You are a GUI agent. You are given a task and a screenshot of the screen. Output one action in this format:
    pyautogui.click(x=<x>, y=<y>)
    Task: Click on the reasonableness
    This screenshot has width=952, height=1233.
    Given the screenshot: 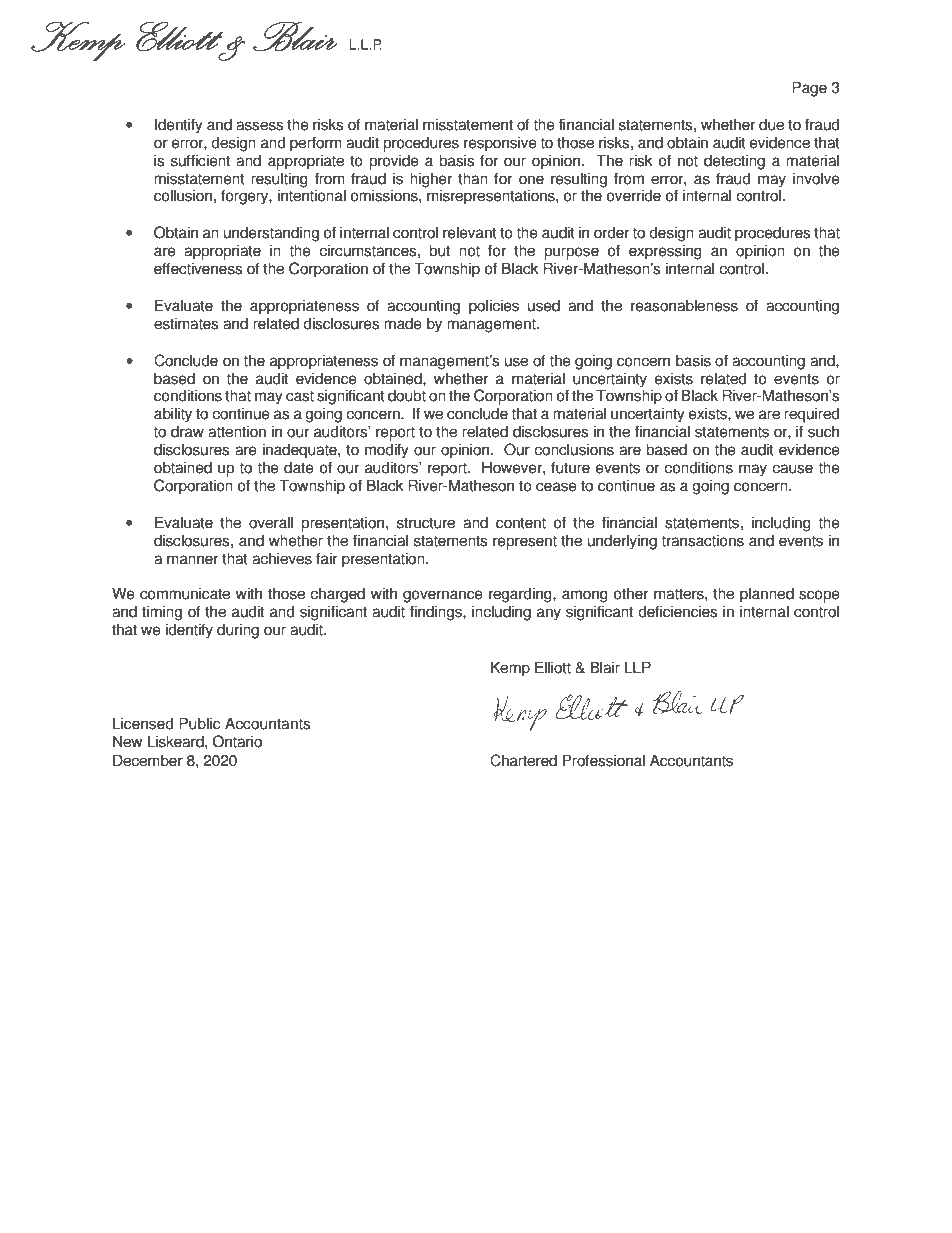 What is the action you would take?
    pyautogui.click(x=684, y=305)
